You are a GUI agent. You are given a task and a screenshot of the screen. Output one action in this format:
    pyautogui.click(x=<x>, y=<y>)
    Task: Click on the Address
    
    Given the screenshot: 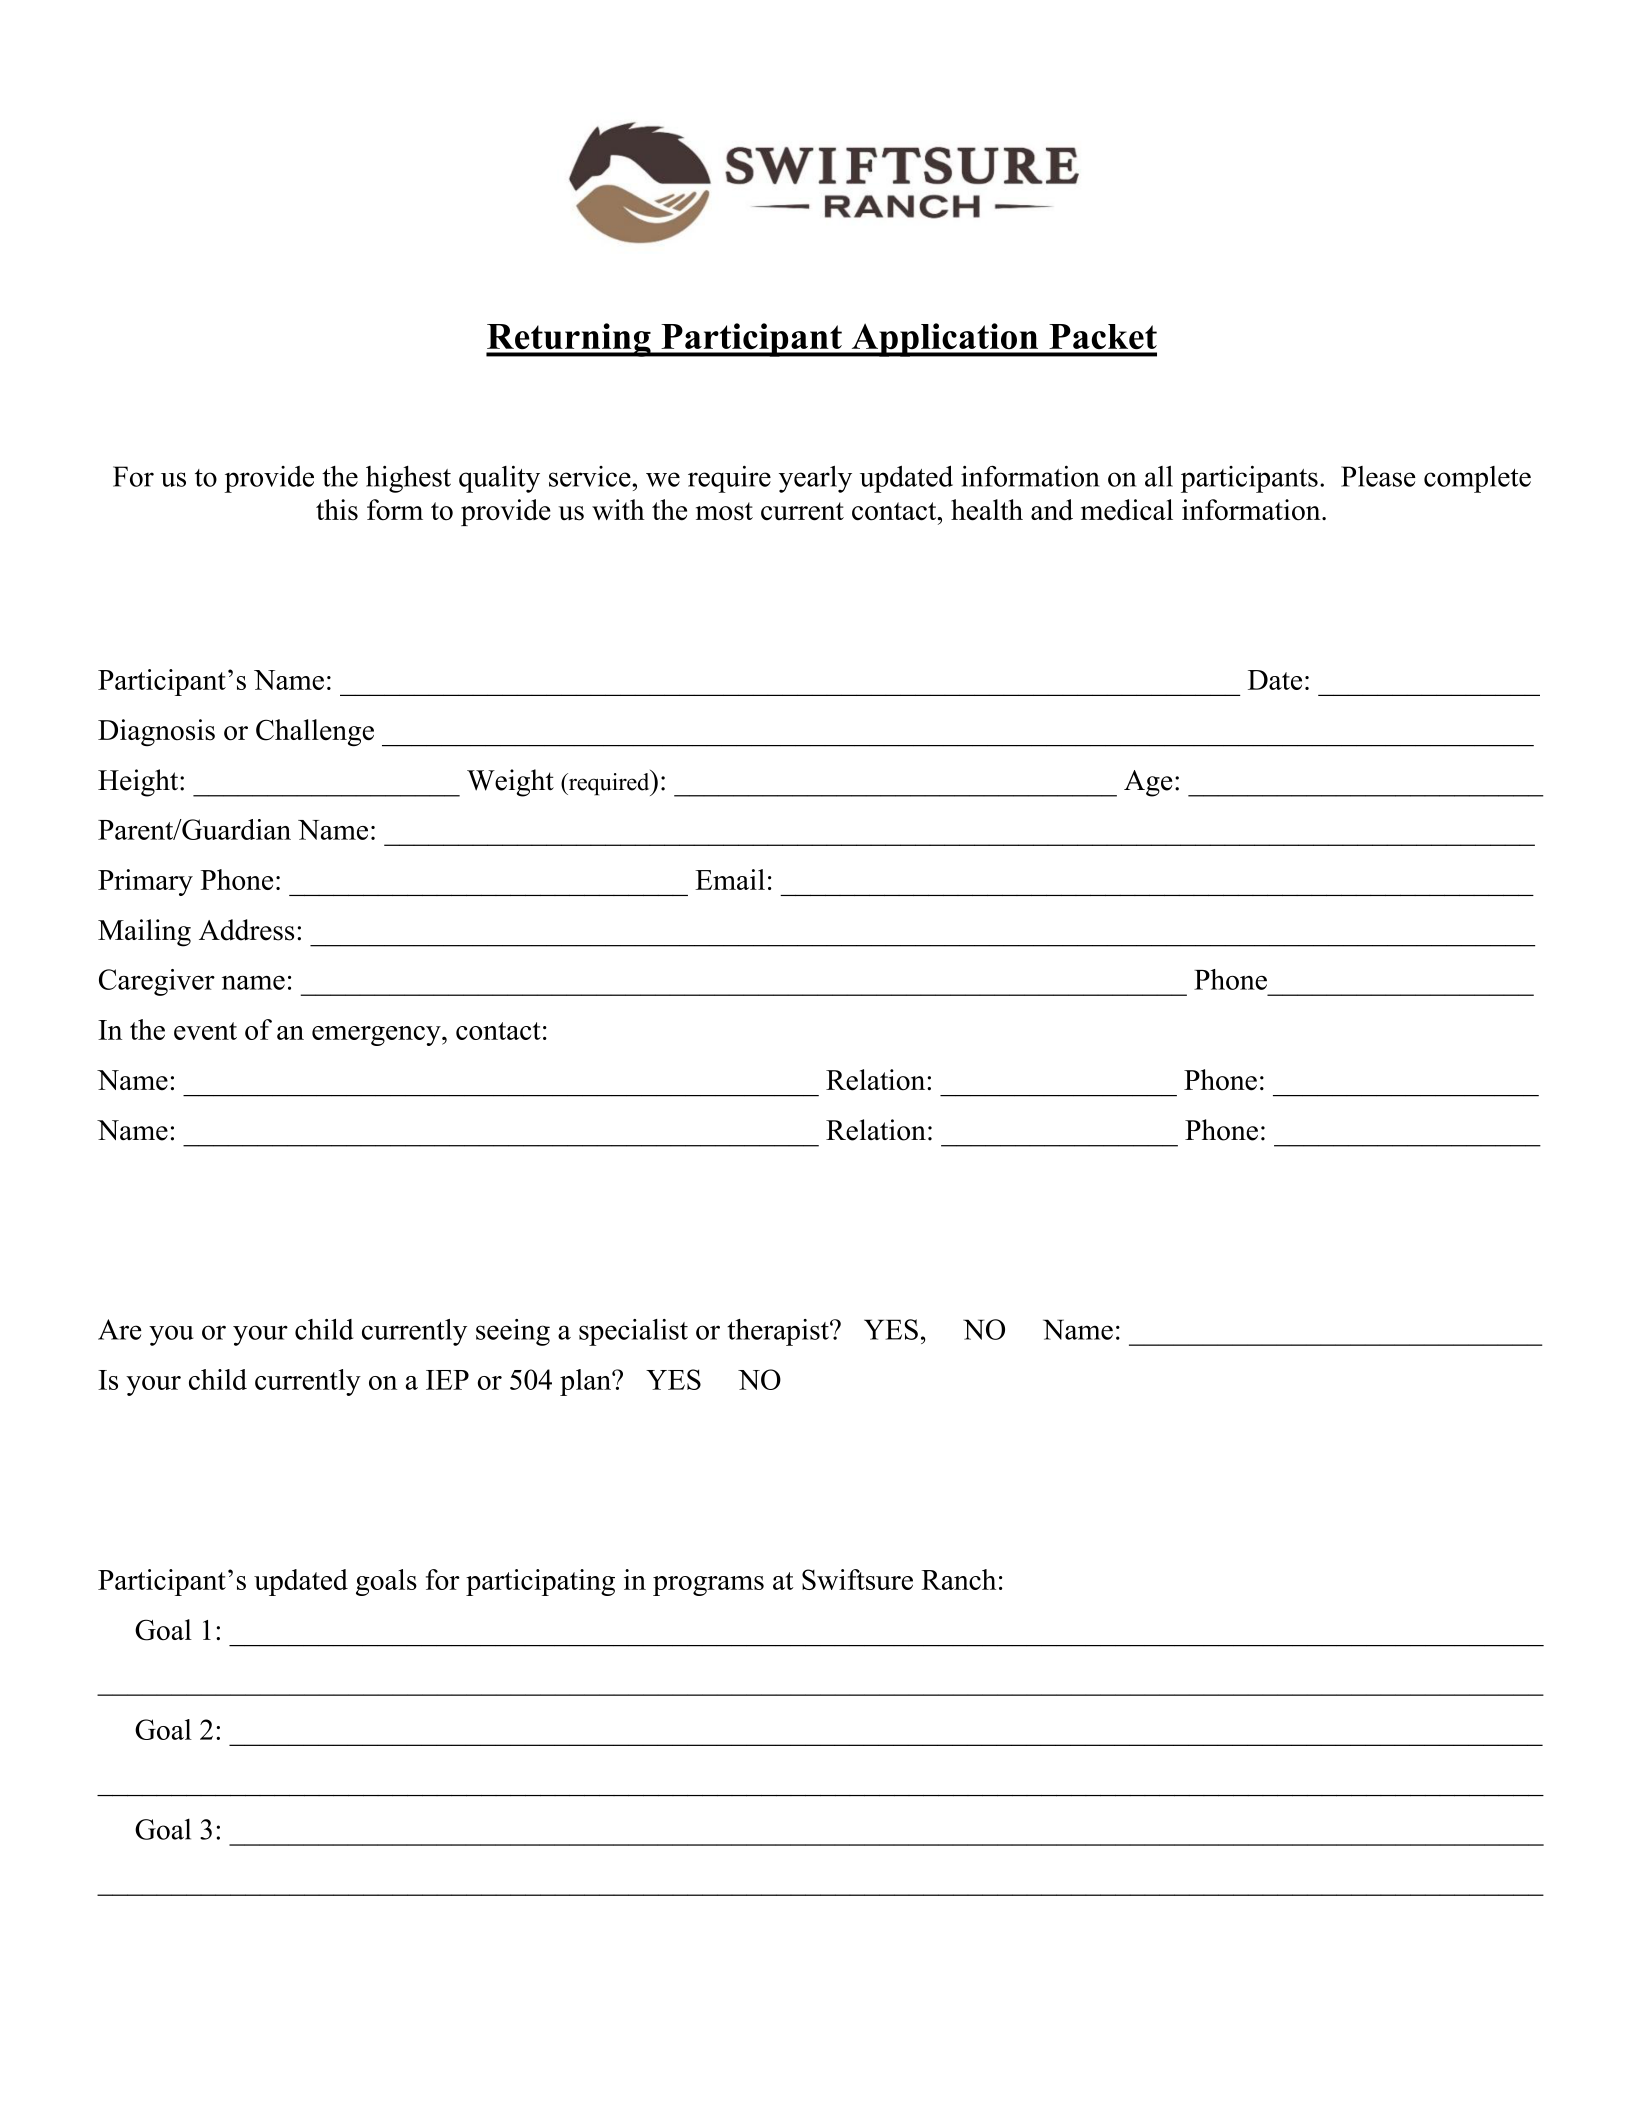 What is the action you would take?
    pyautogui.click(x=246, y=930)
